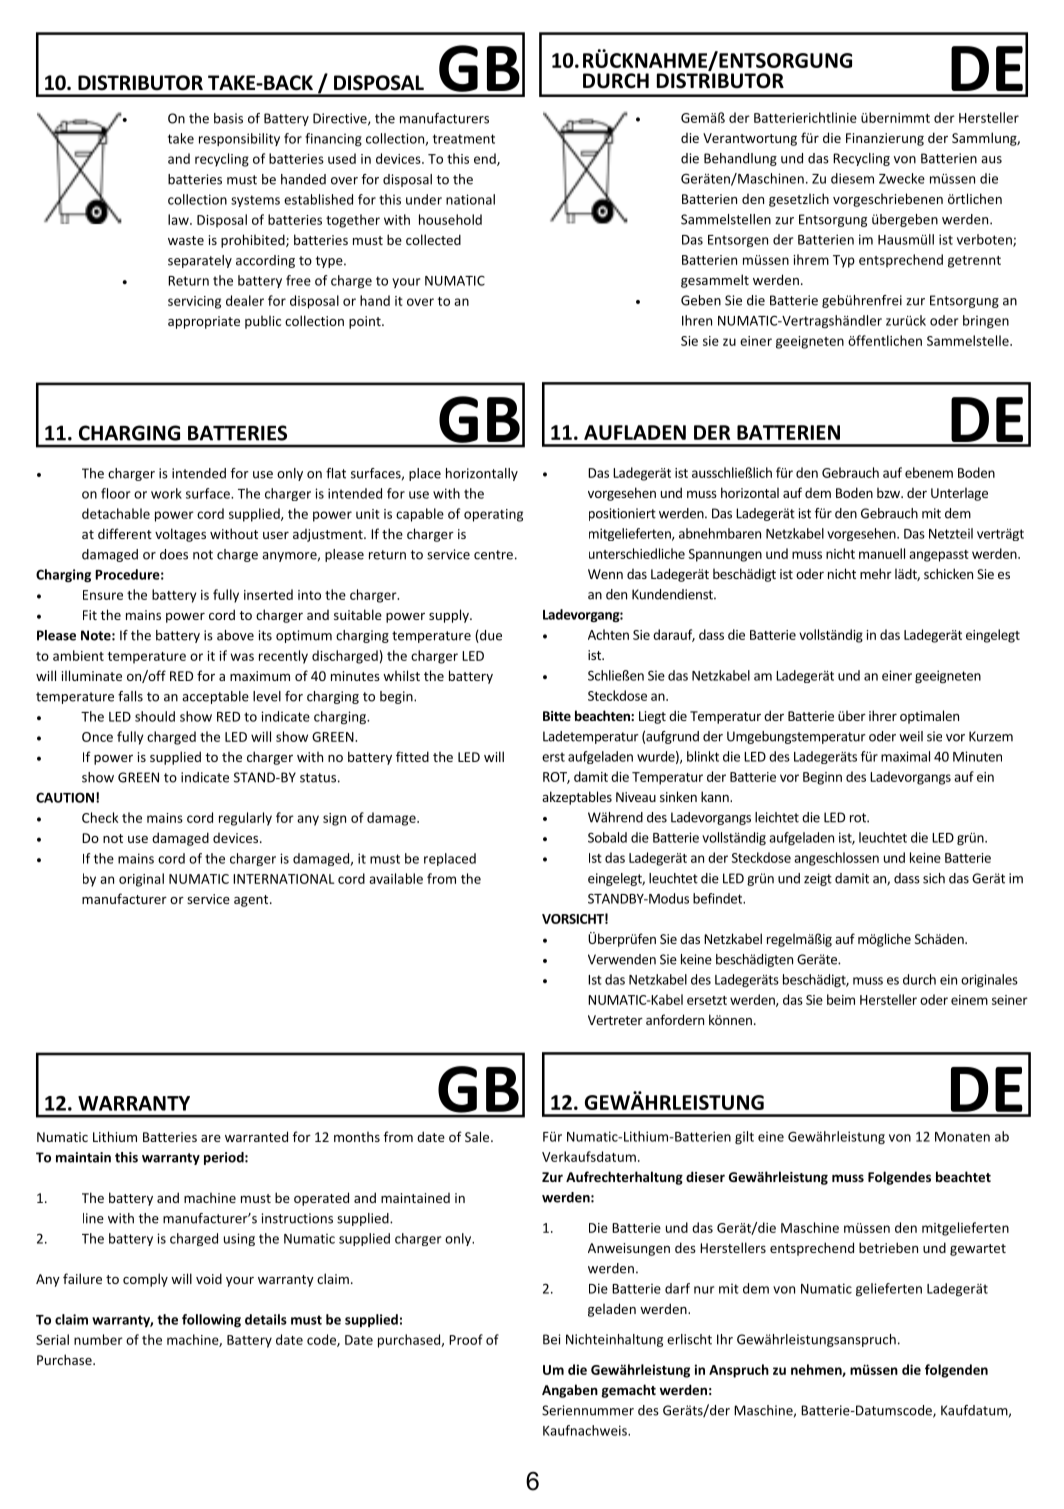  What do you see at coordinates (256, 1136) in the document?
I see `warranted` at bounding box center [256, 1136].
